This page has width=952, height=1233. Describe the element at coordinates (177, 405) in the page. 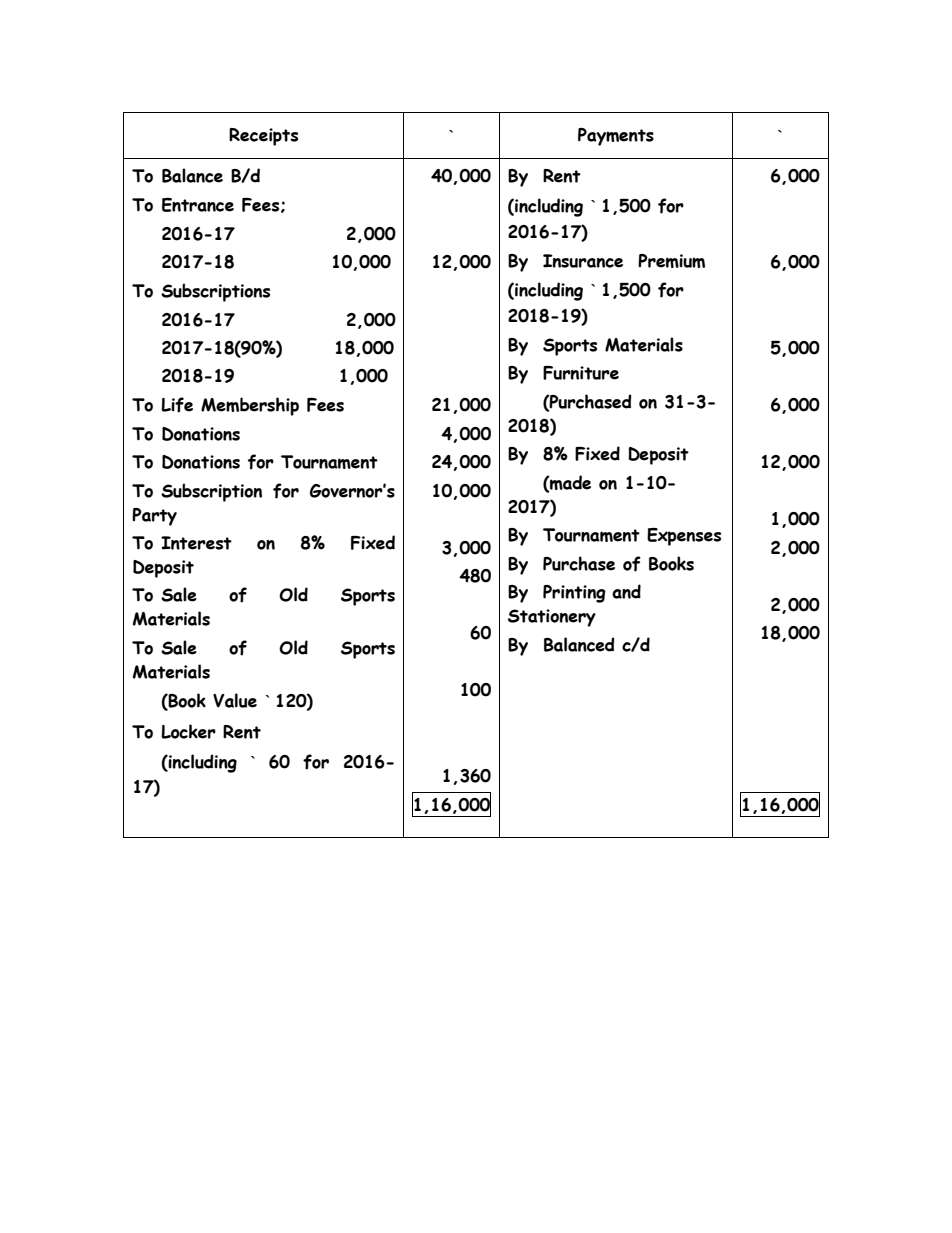

I see `Life` at that location.
